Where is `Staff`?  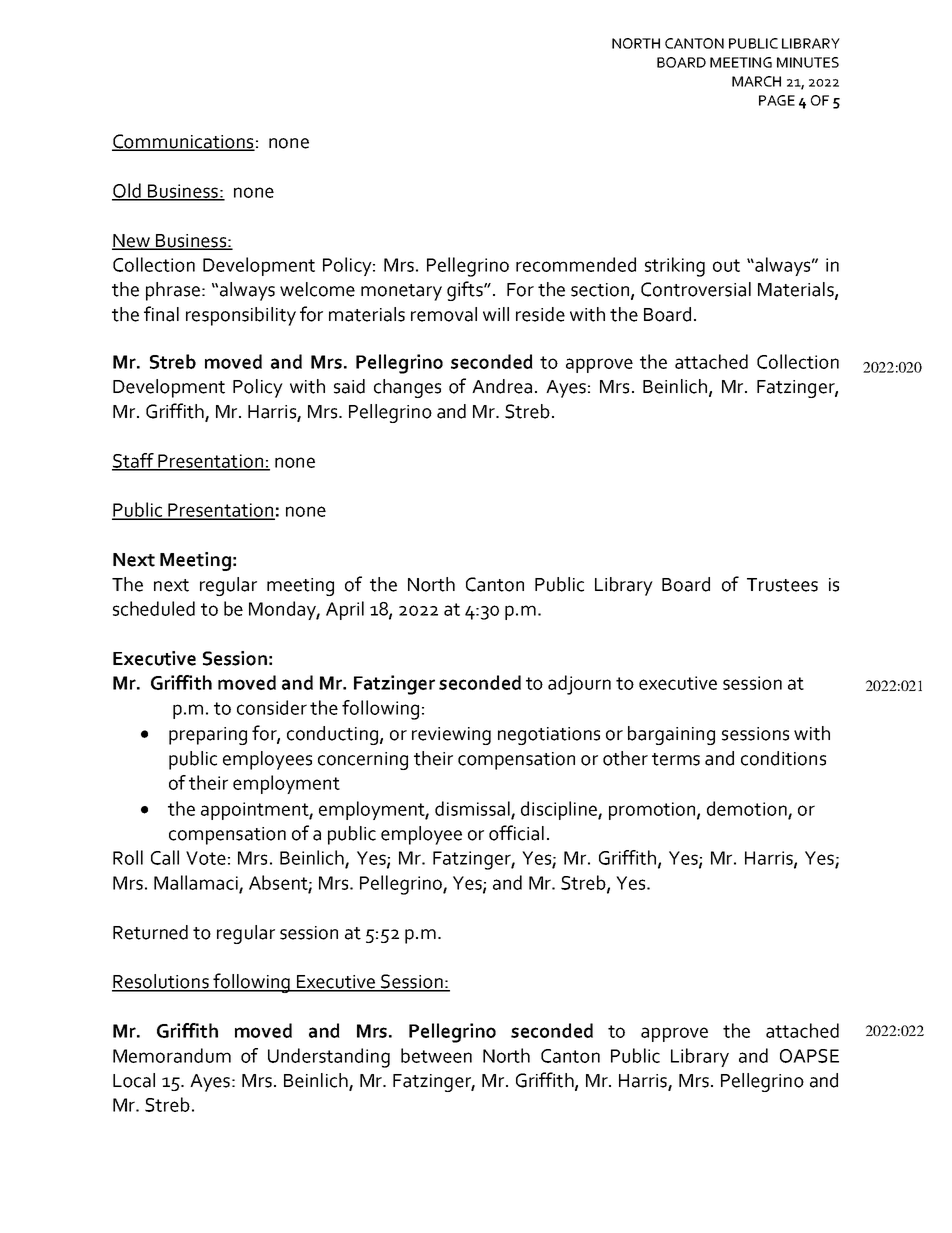
Staff is located at coordinates (134, 461).
